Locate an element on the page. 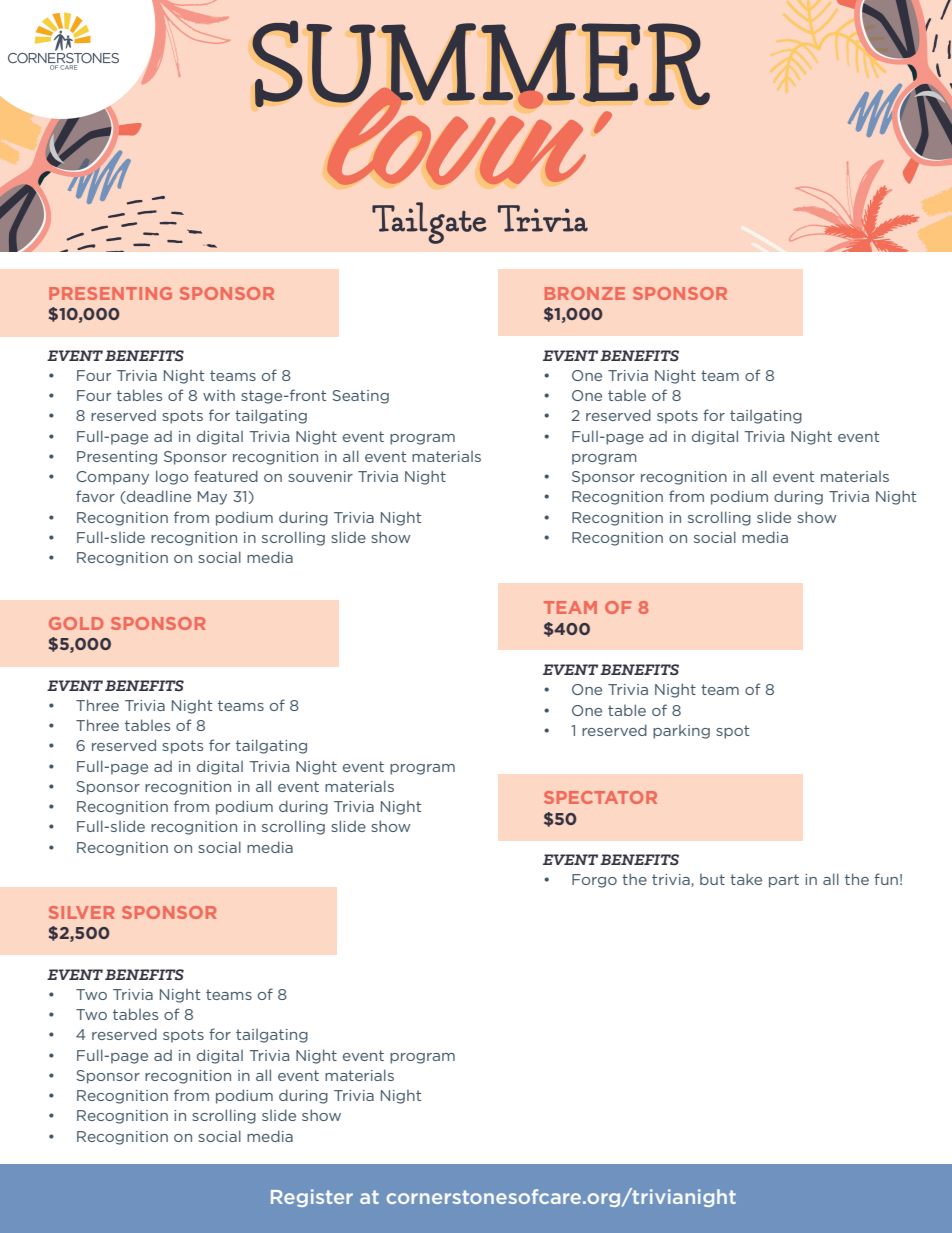  SPECTATOR is located at coordinates (600, 797).
